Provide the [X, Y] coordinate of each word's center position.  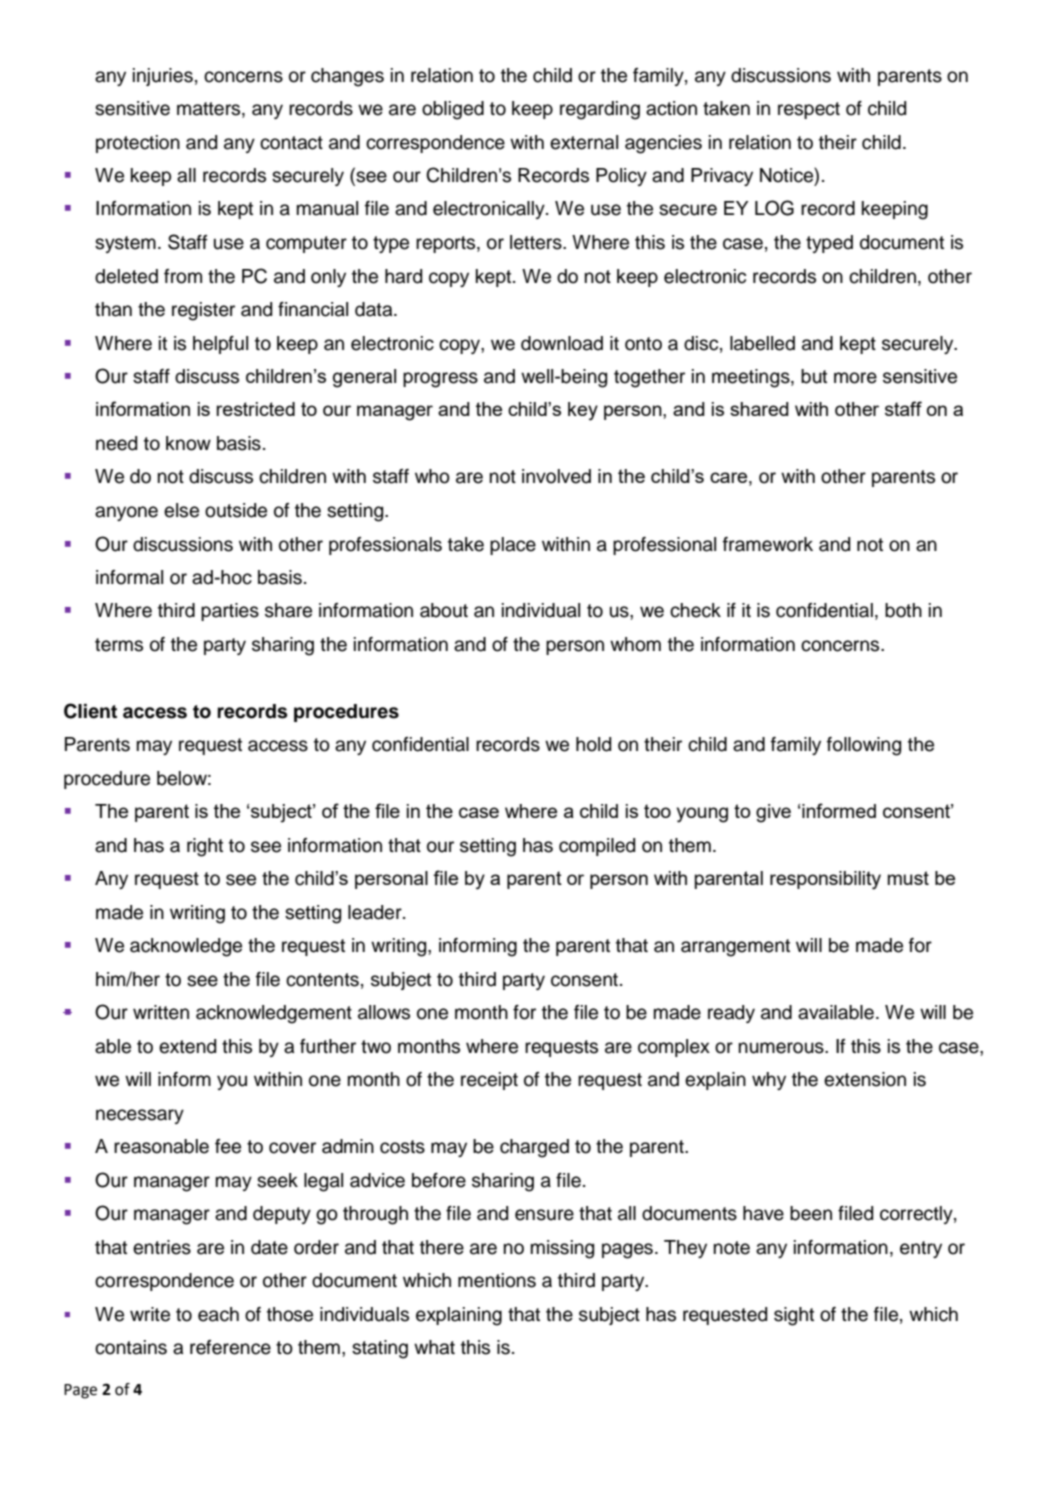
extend [187, 1046]
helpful [220, 345]
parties [230, 612]
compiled [597, 847]
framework [768, 544]
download [562, 343]
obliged [453, 110]
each [218, 1314]
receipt [489, 1081]
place [513, 546]
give [773, 813]
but [814, 376]
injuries [163, 77]
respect [809, 110]
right [205, 847]
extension [865, 1079]
